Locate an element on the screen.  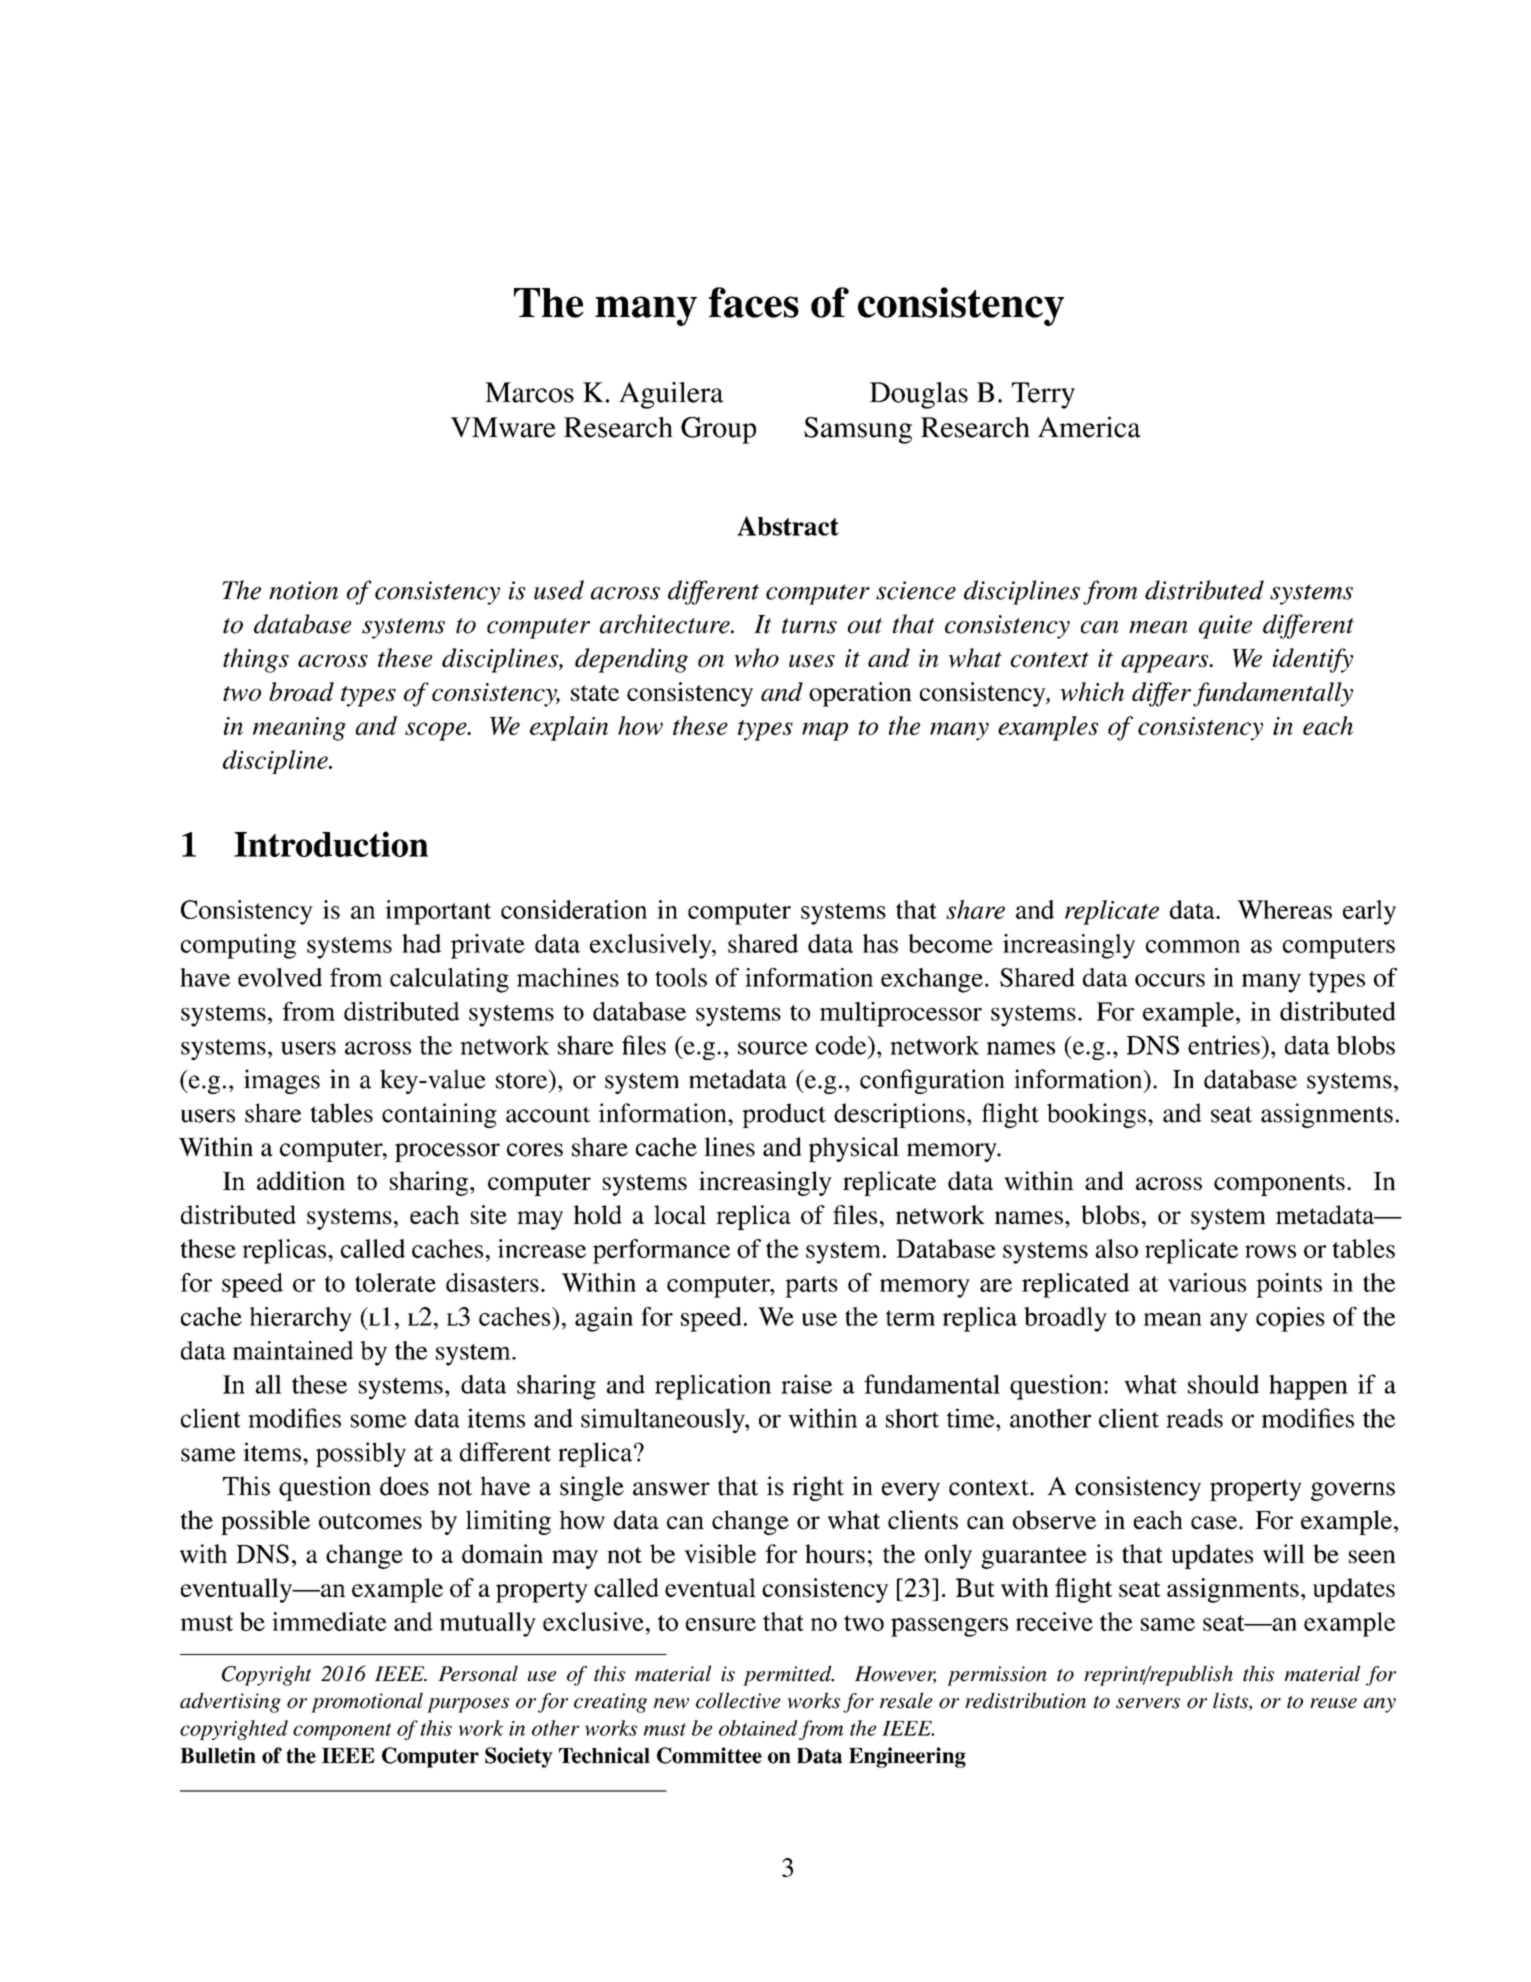
images is located at coordinates (282, 1081).
